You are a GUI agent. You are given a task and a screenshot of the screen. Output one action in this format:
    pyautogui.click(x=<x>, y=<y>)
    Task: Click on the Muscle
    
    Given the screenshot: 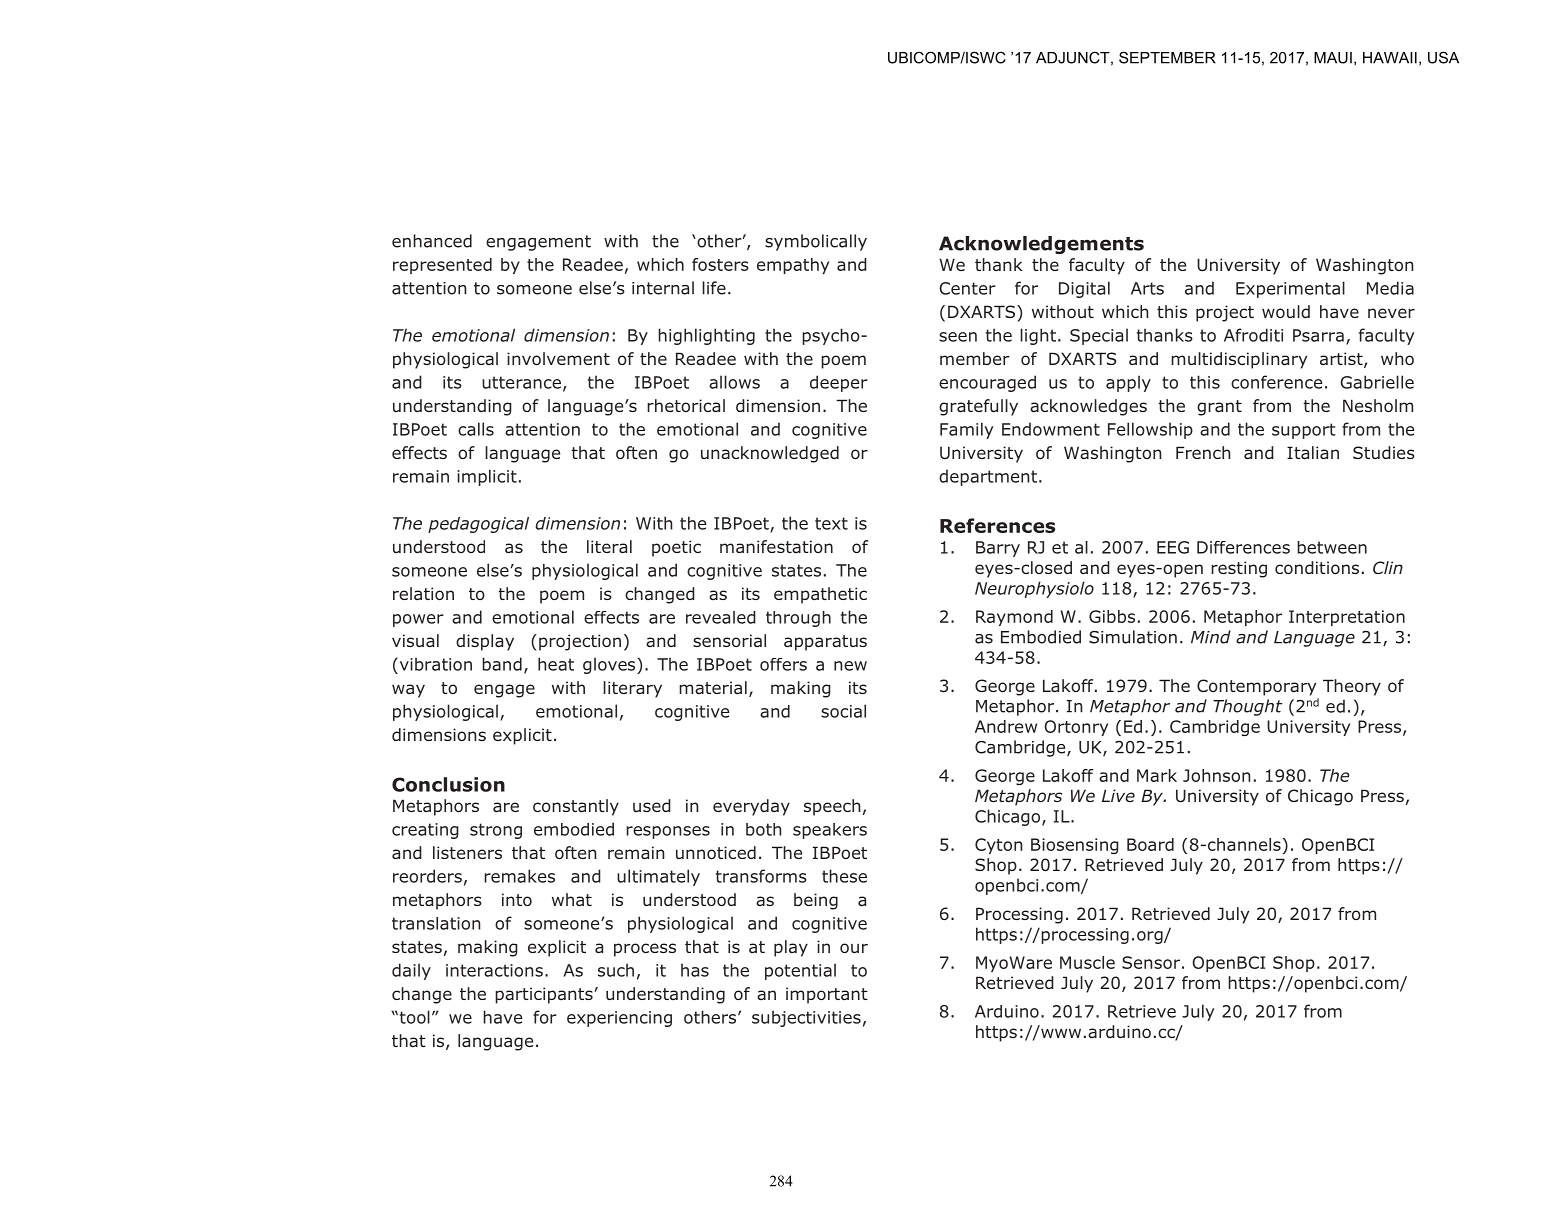 What is the action you would take?
    pyautogui.click(x=1087, y=962)
